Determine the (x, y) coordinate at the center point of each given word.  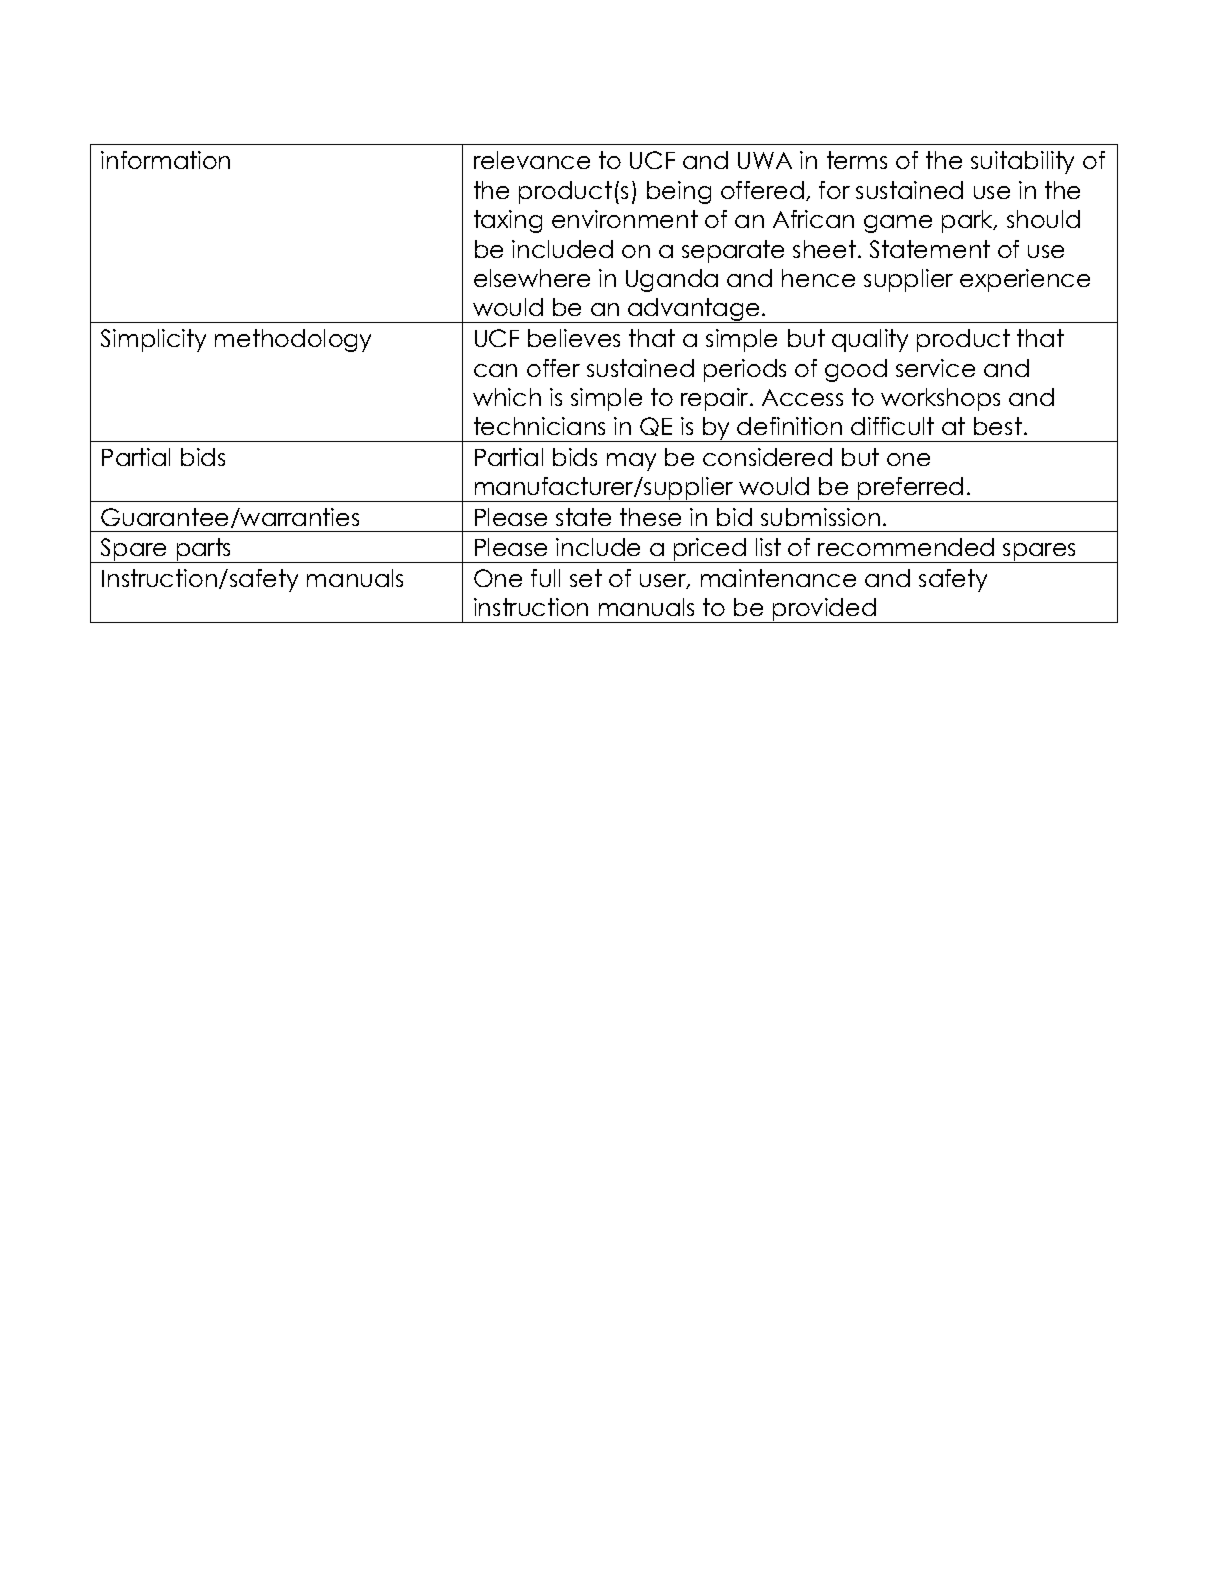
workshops (940, 399)
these (650, 517)
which (507, 397)
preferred (911, 489)
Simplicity (153, 340)
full (545, 578)
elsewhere (532, 278)
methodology (293, 340)
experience (1025, 280)
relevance (532, 160)
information (165, 160)
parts (204, 550)
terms (857, 160)
